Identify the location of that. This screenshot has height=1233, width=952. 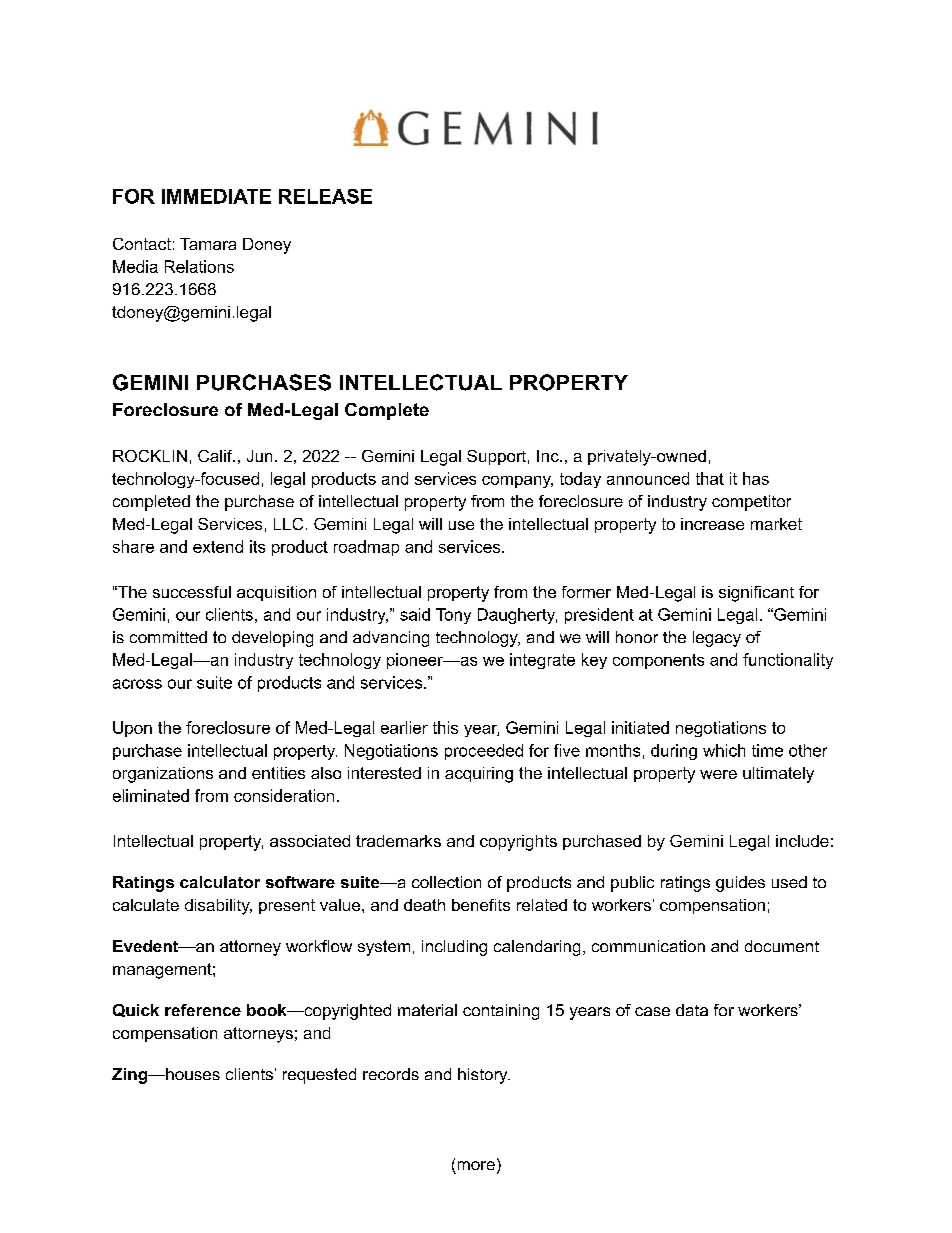
(710, 478).
